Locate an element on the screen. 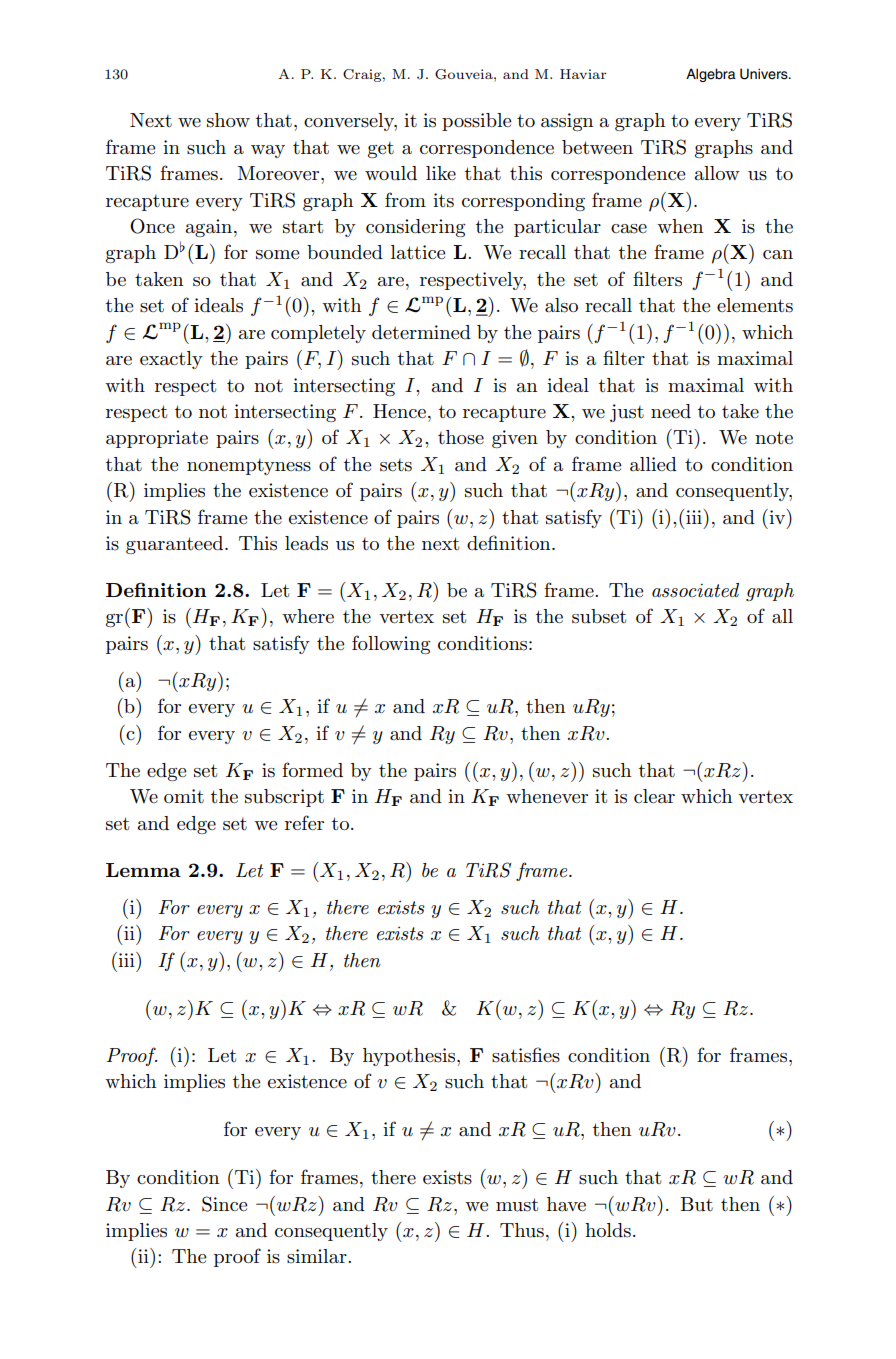 The height and width of the screenshot is (1359, 896). where is located at coordinates (308, 616).
